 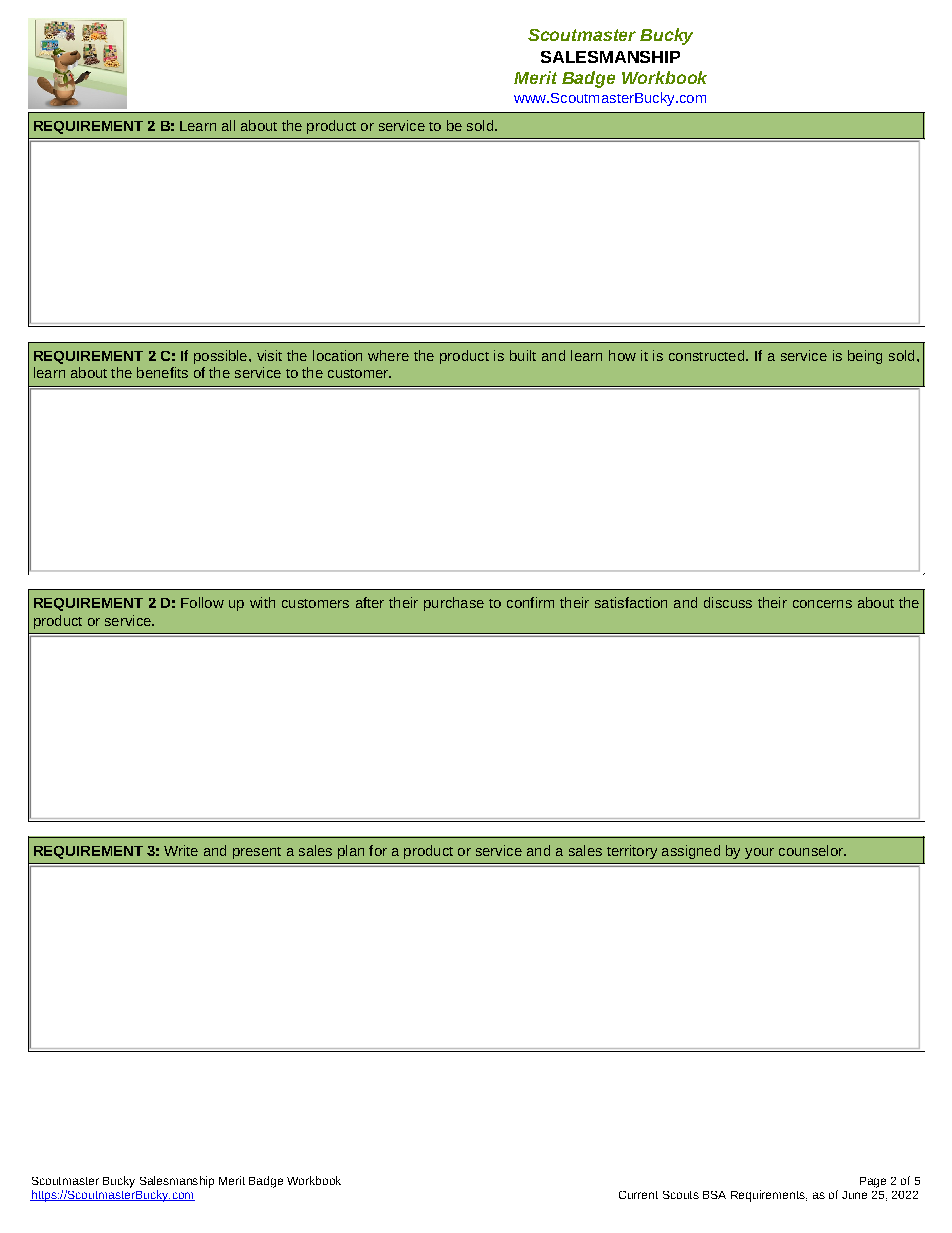 I want to click on present, so click(x=257, y=853).
